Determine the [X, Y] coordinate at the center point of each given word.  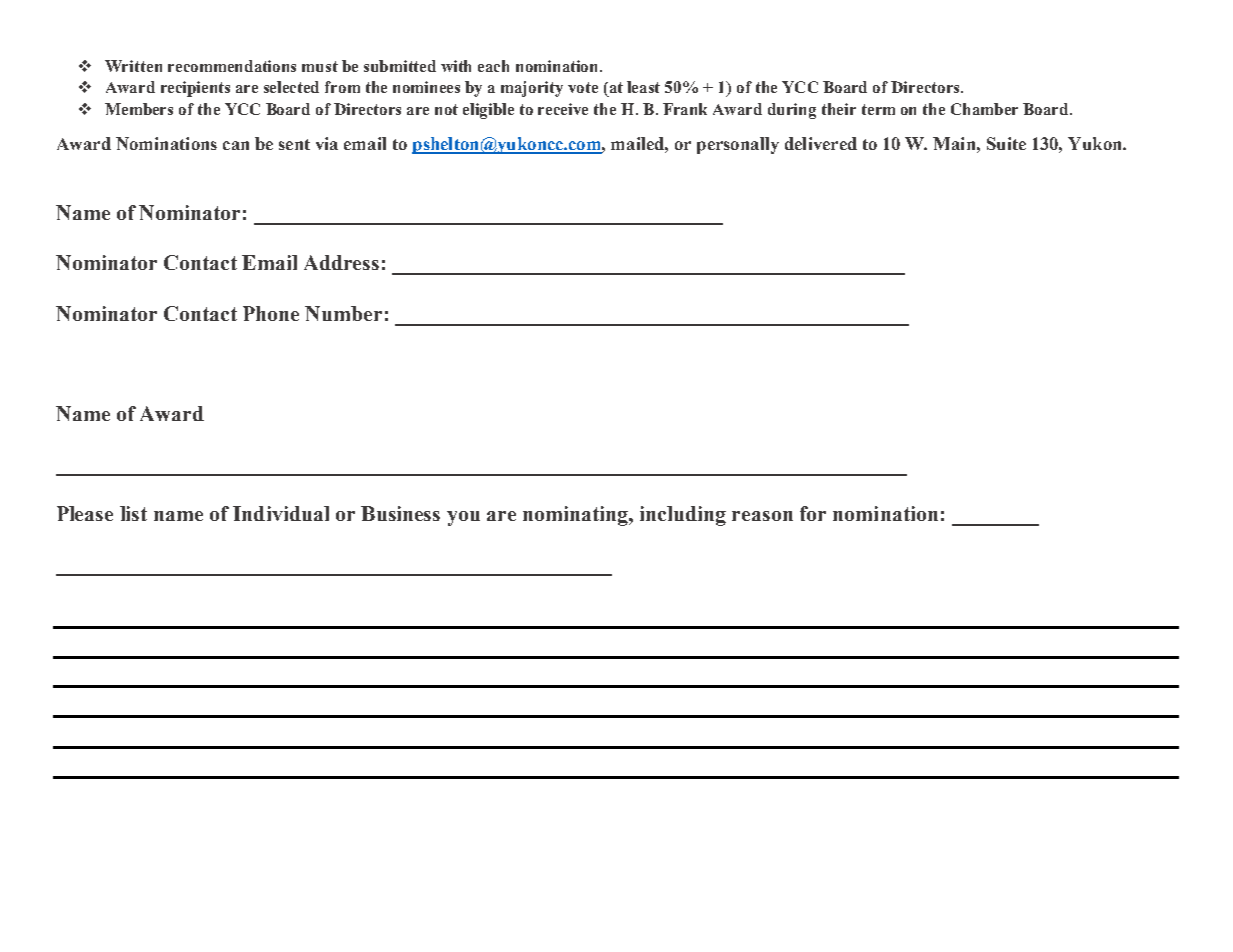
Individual [281, 513]
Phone [271, 313]
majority [532, 89]
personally [738, 145]
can [236, 145]
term [878, 109]
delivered [821, 143]
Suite [1006, 143]
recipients [195, 89]
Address [341, 262]
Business [400, 513]
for [813, 513]
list [133, 513]
